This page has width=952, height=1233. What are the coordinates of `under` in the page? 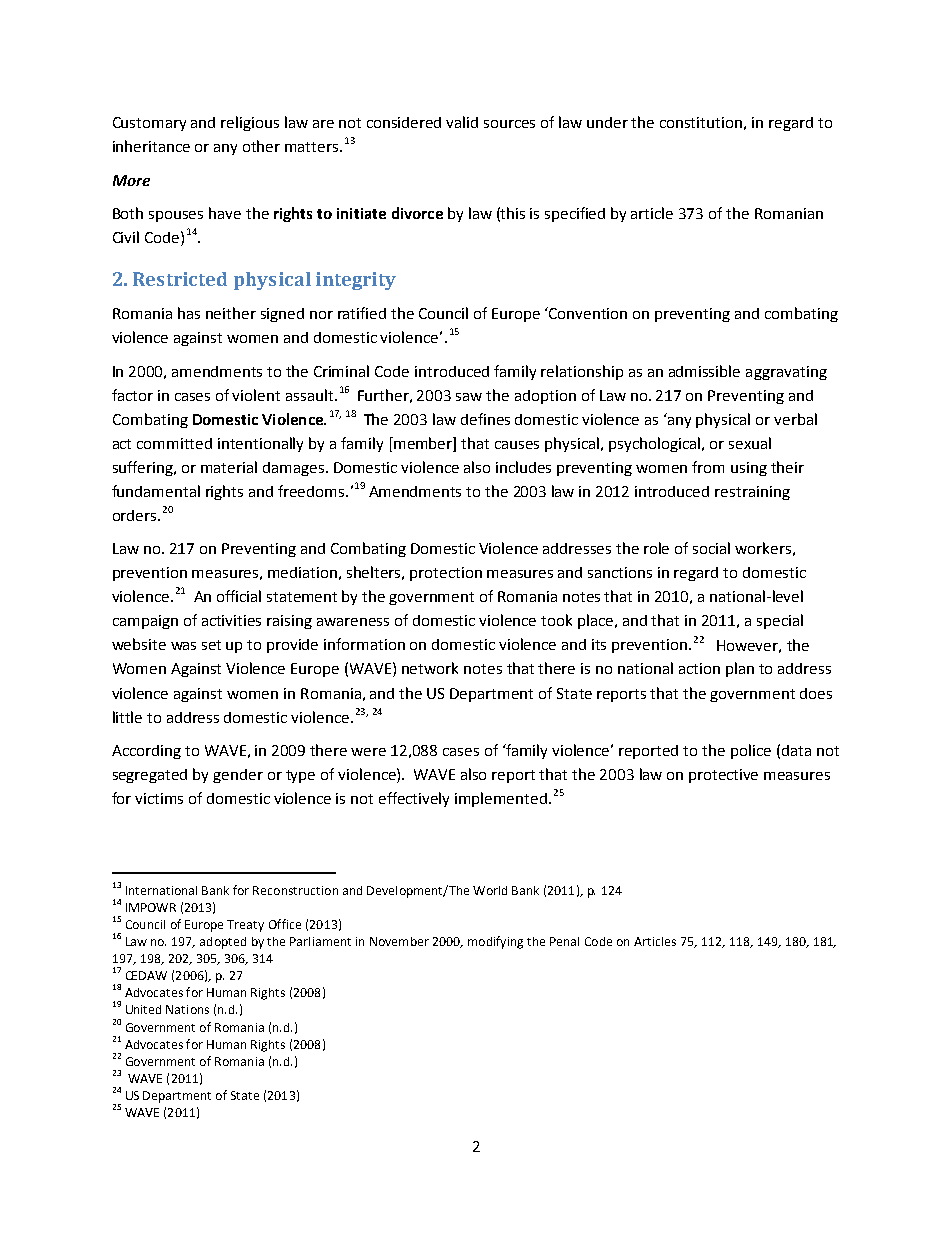 It's located at (607, 122).
